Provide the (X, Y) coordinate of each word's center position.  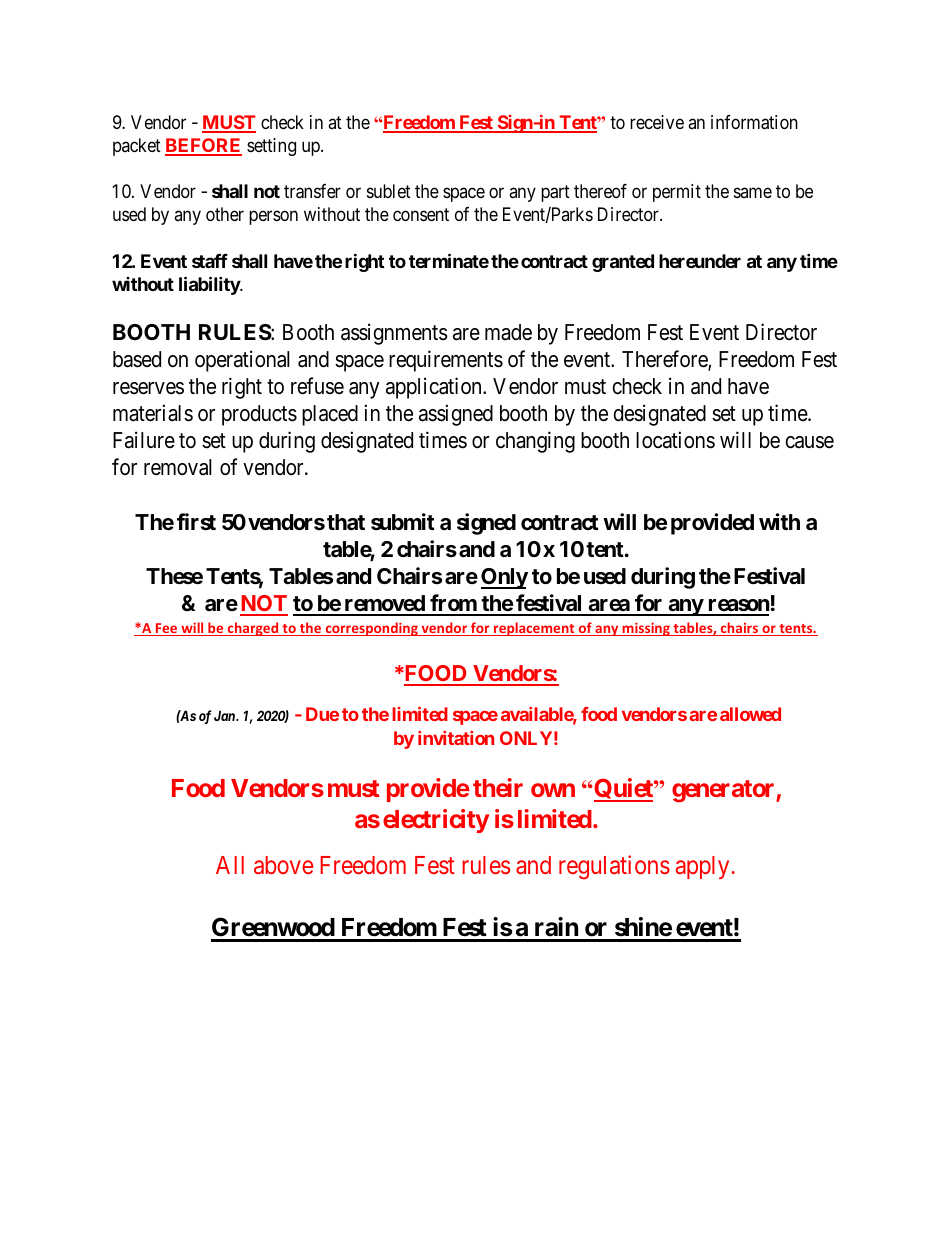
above (283, 865)
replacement (534, 629)
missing (646, 629)
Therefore (665, 360)
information (754, 122)
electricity (436, 821)
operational (242, 361)
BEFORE (203, 146)
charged (253, 629)
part (555, 193)
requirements (446, 361)
